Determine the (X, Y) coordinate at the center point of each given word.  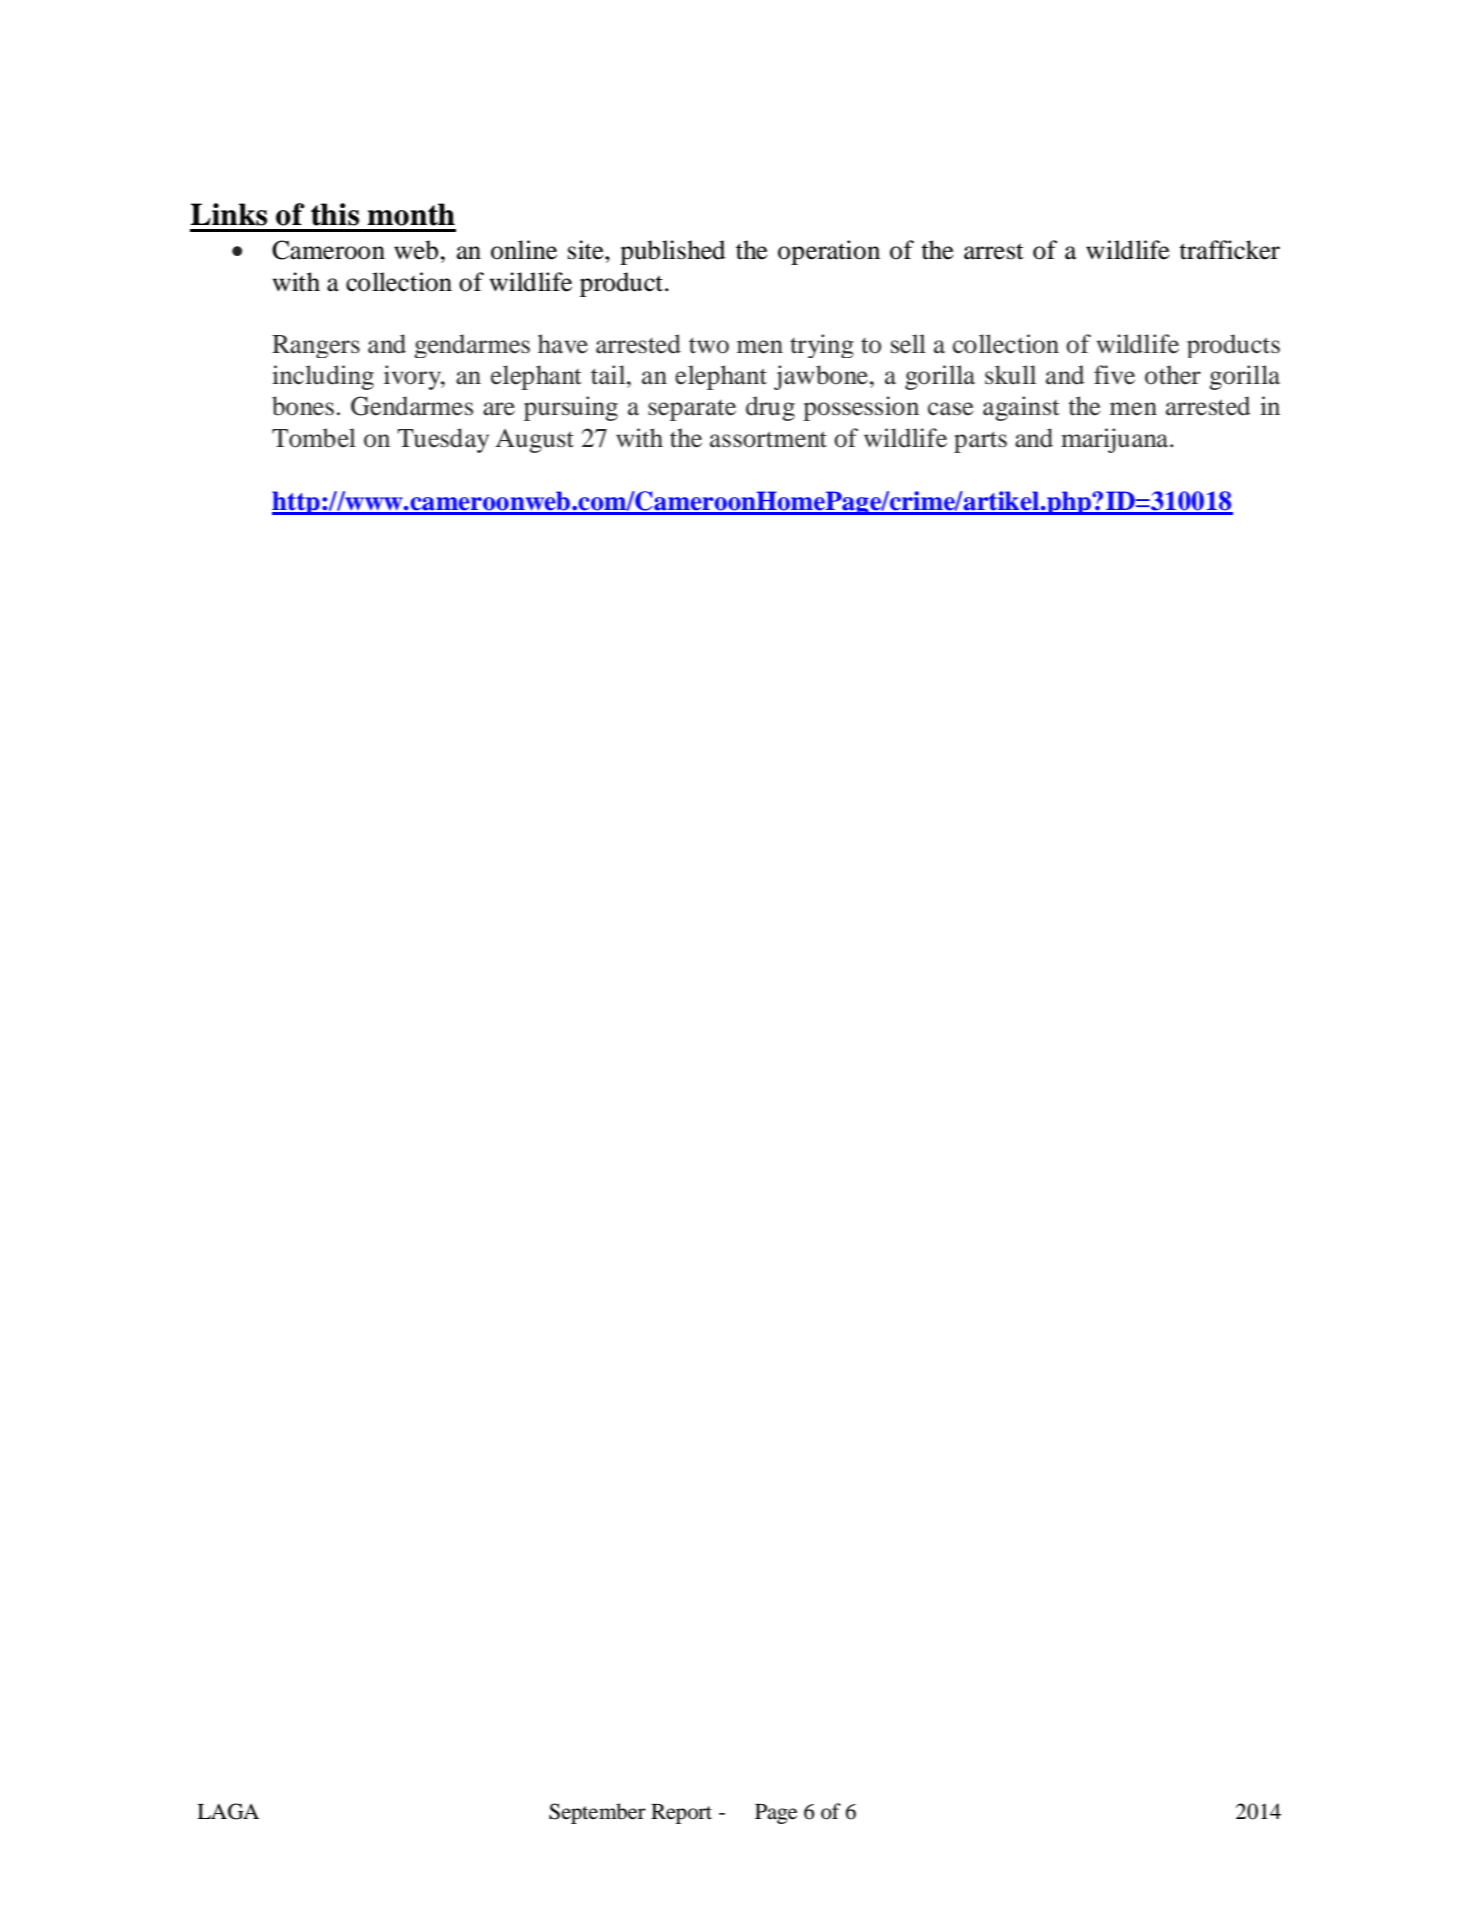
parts (980, 442)
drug (770, 408)
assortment (768, 439)
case (951, 409)
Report (681, 1814)
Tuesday (443, 440)
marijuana (1116, 440)
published (672, 252)
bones (303, 406)
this (335, 214)
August (535, 441)
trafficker (1229, 250)
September (597, 1813)
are (499, 409)
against (1021, 408)
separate (692, 410)
